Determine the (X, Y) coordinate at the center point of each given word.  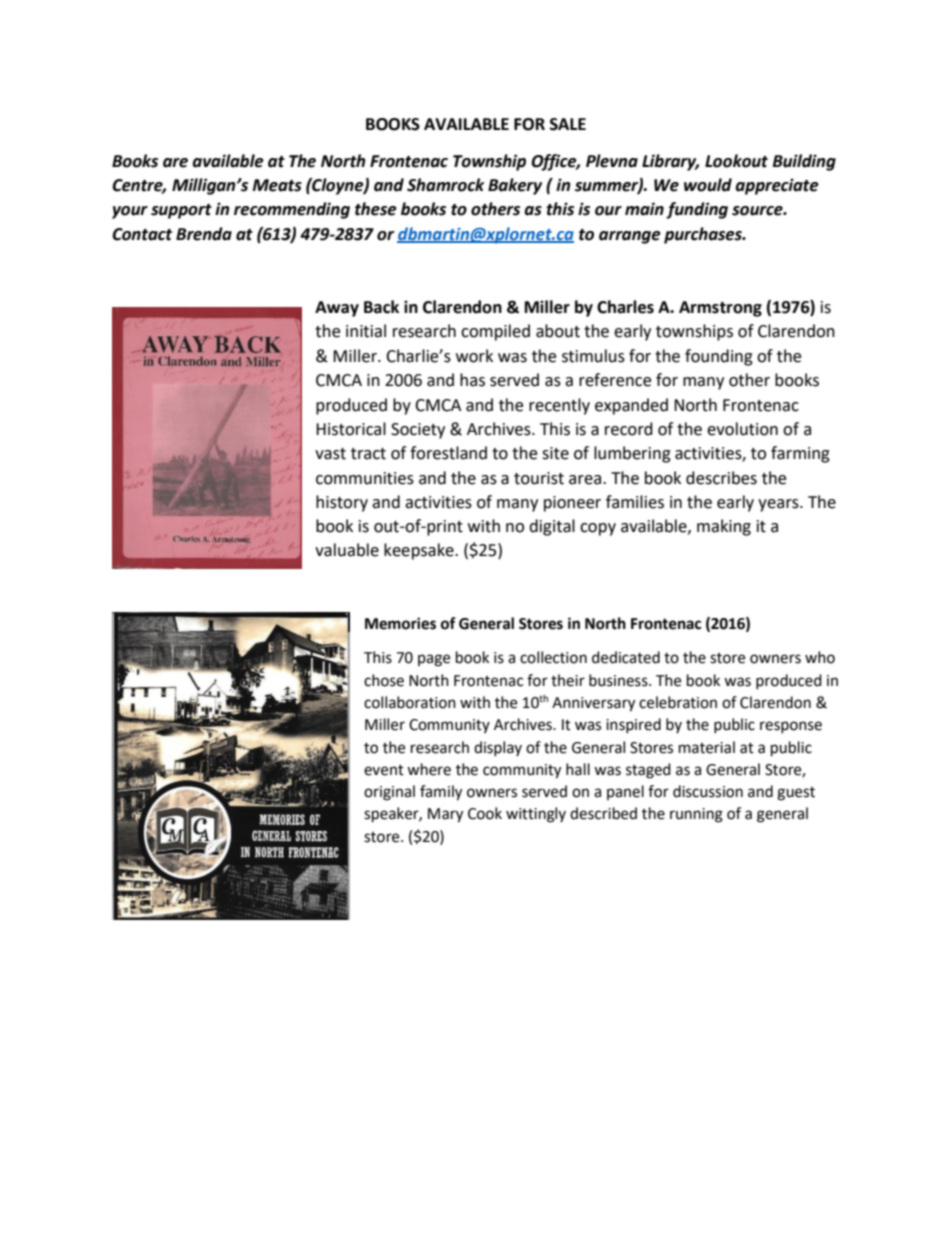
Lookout (736, 161)
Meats (277, 185)
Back (381, 307)
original (389, 793)
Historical (351, 429)
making (724, 527)
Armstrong (720, 309)
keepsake (420, 551)
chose (384, 680)
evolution (742, 429)
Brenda (204, 234)
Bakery (515, 186)
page (434, 660)
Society (418, 431)
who (820, 657)
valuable (347, 550)
